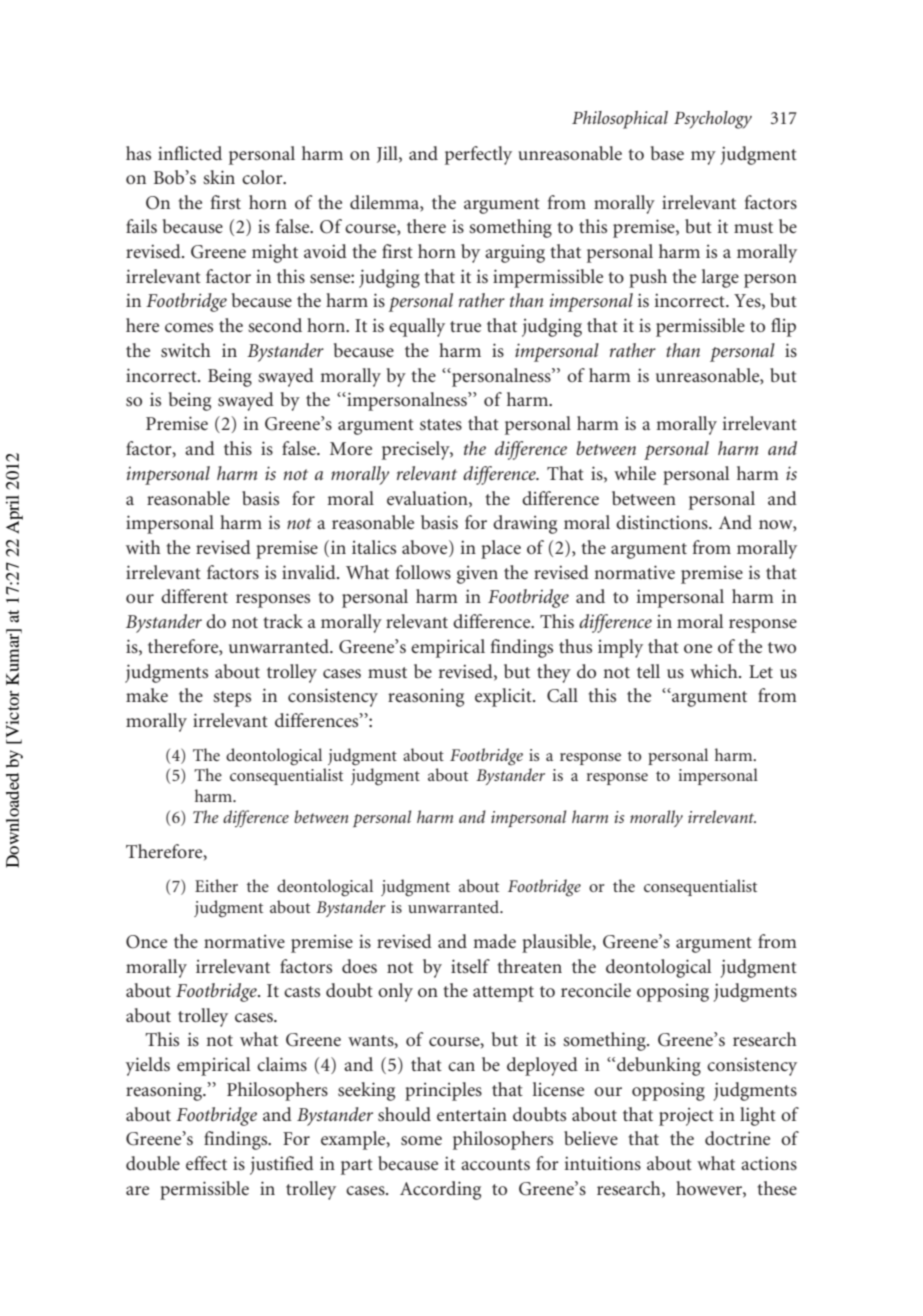 This screenshot has height=1316, width=923. What do you see at coordinates (190, 153) in the screenshot?
I see `inflicted` at bounding box center [190, 153].
